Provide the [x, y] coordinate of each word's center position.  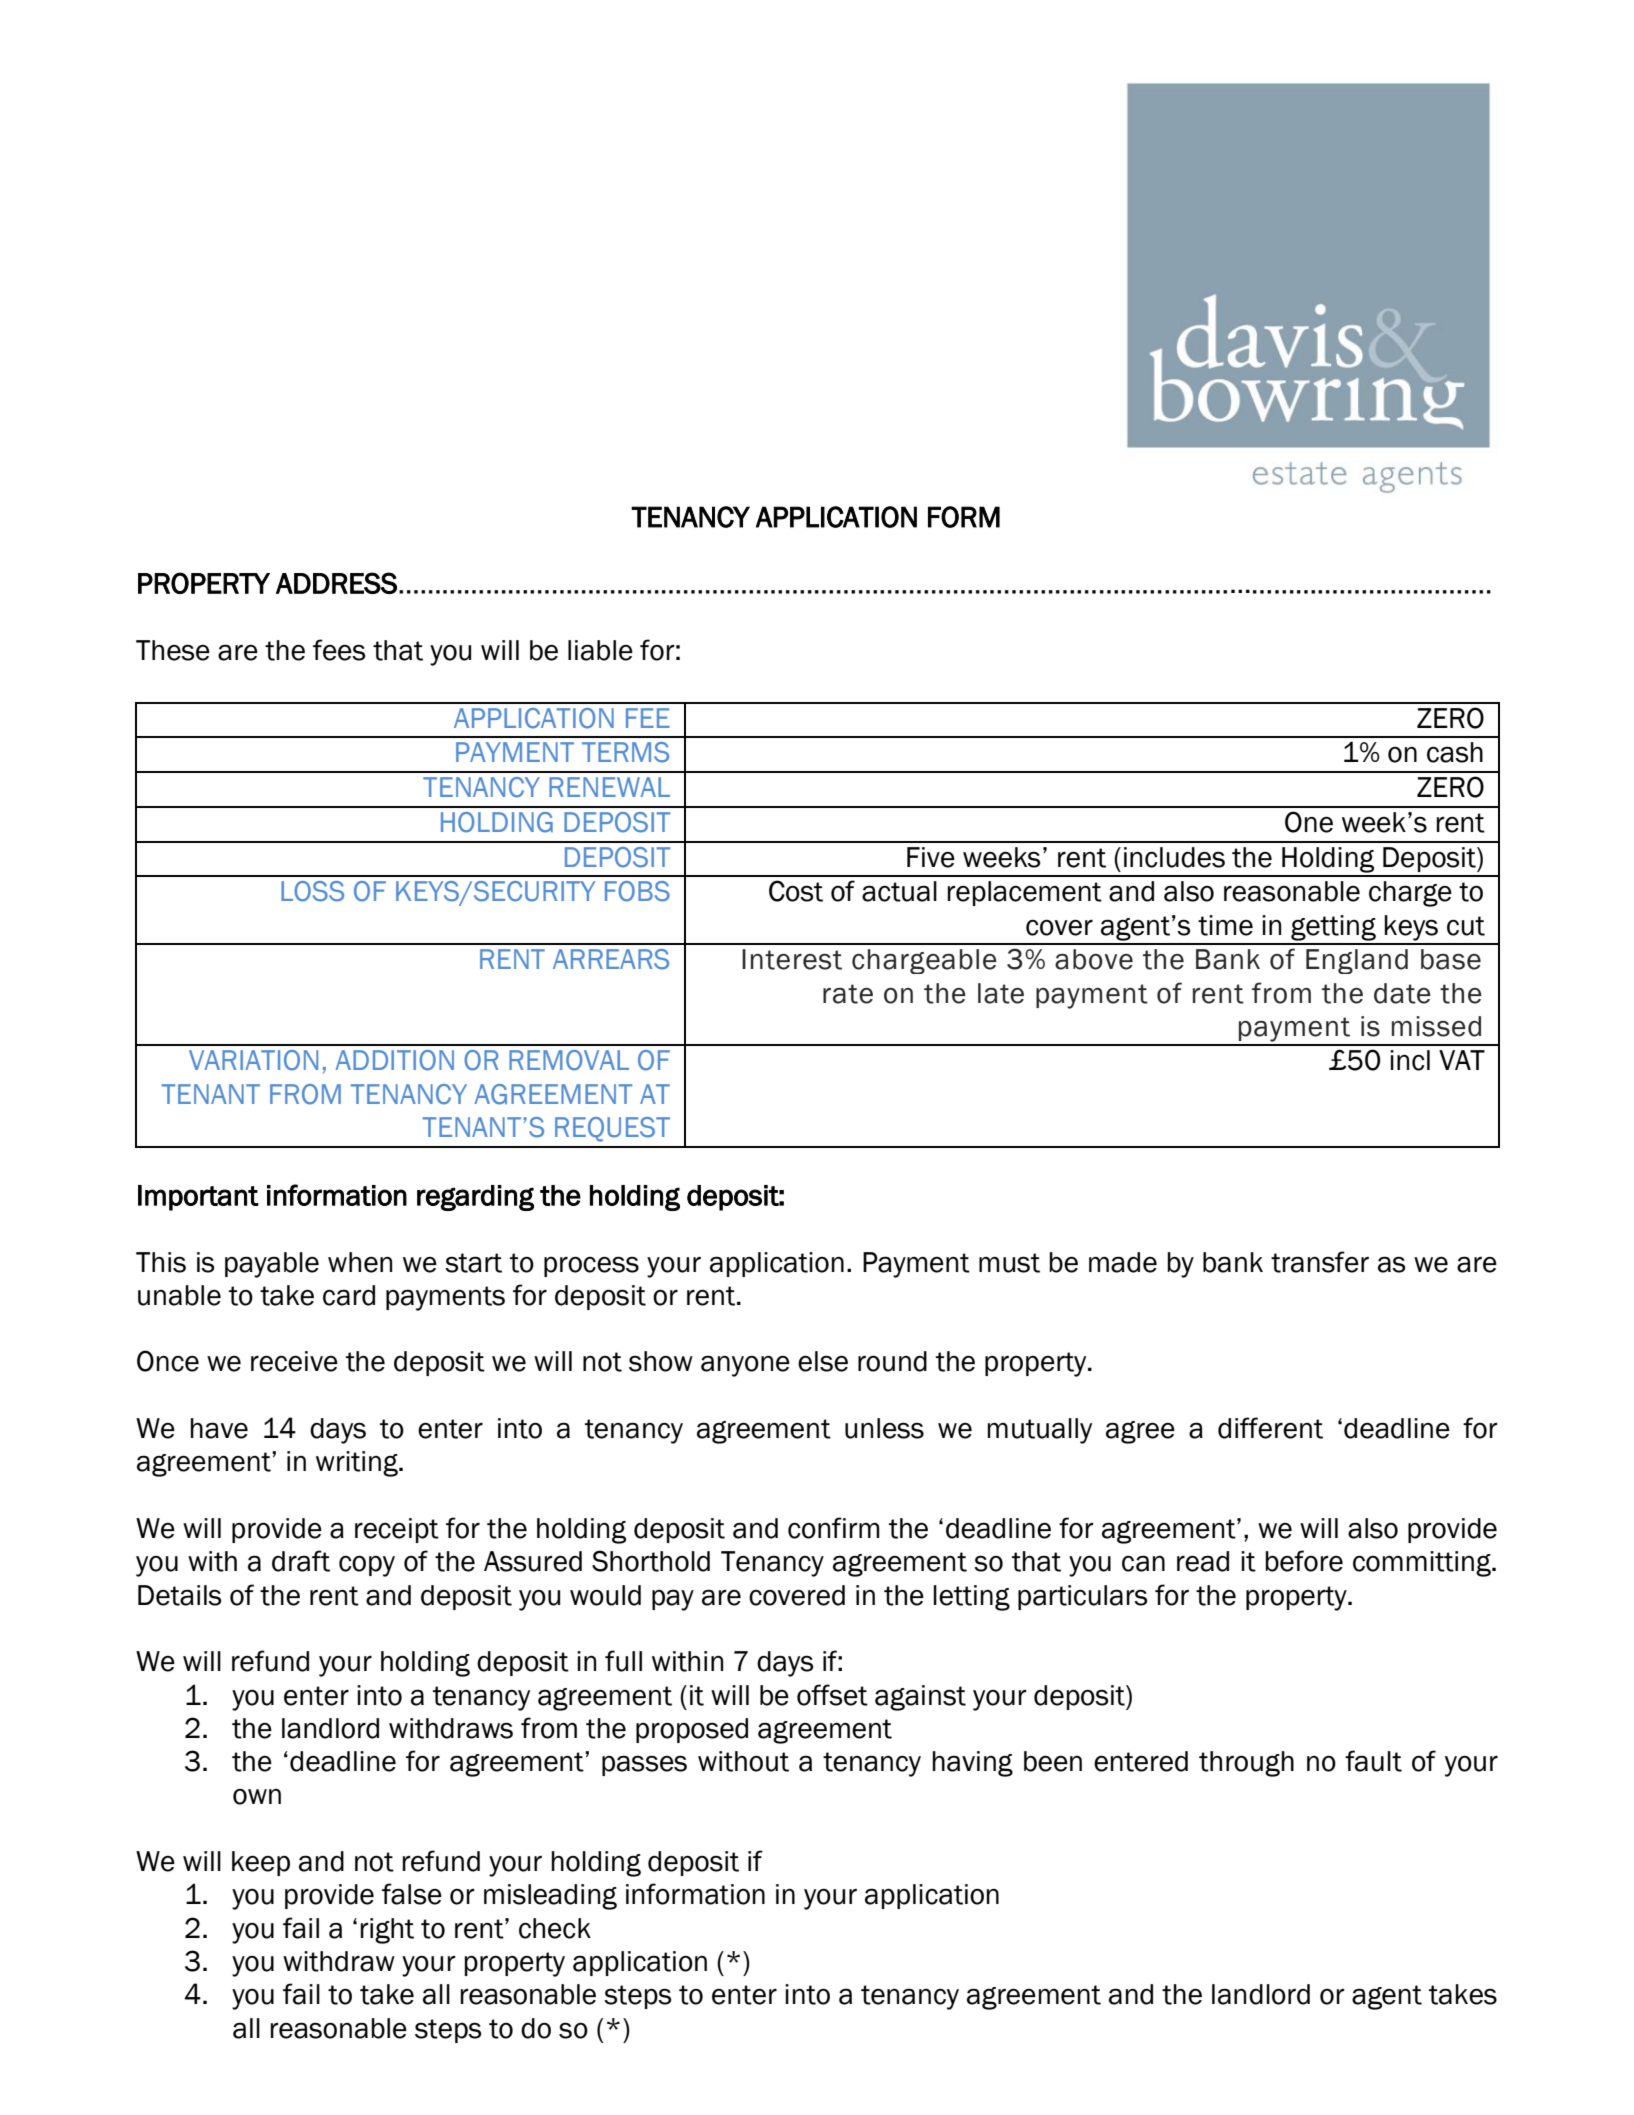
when [360, 1262]
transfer [1320, 1262]
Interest [792, 959]
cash [1455, 752]
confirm [834, 1528]
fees [339, 650]
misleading [550, 1897]
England [1357, 961]
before [1304, 1561]
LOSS [312, 891]
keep [261, 1863]
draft [301, 1561]
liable [600, 650]
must [1009, 1263]
